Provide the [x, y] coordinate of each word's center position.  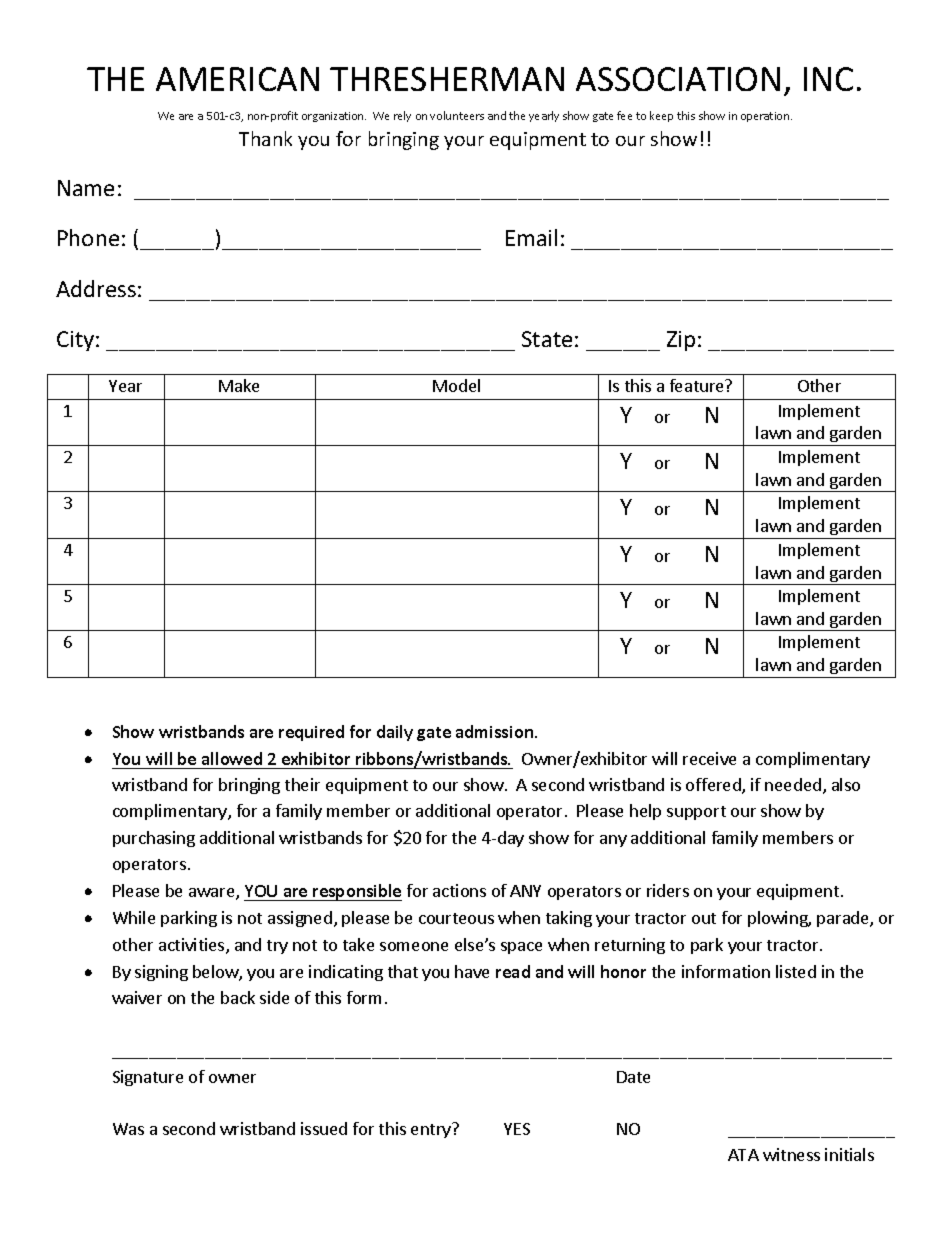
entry [432, 1130]
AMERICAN [237, 79]
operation [766, 117]
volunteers [457, 115]
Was [128, 1129]
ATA [743, 1155]
